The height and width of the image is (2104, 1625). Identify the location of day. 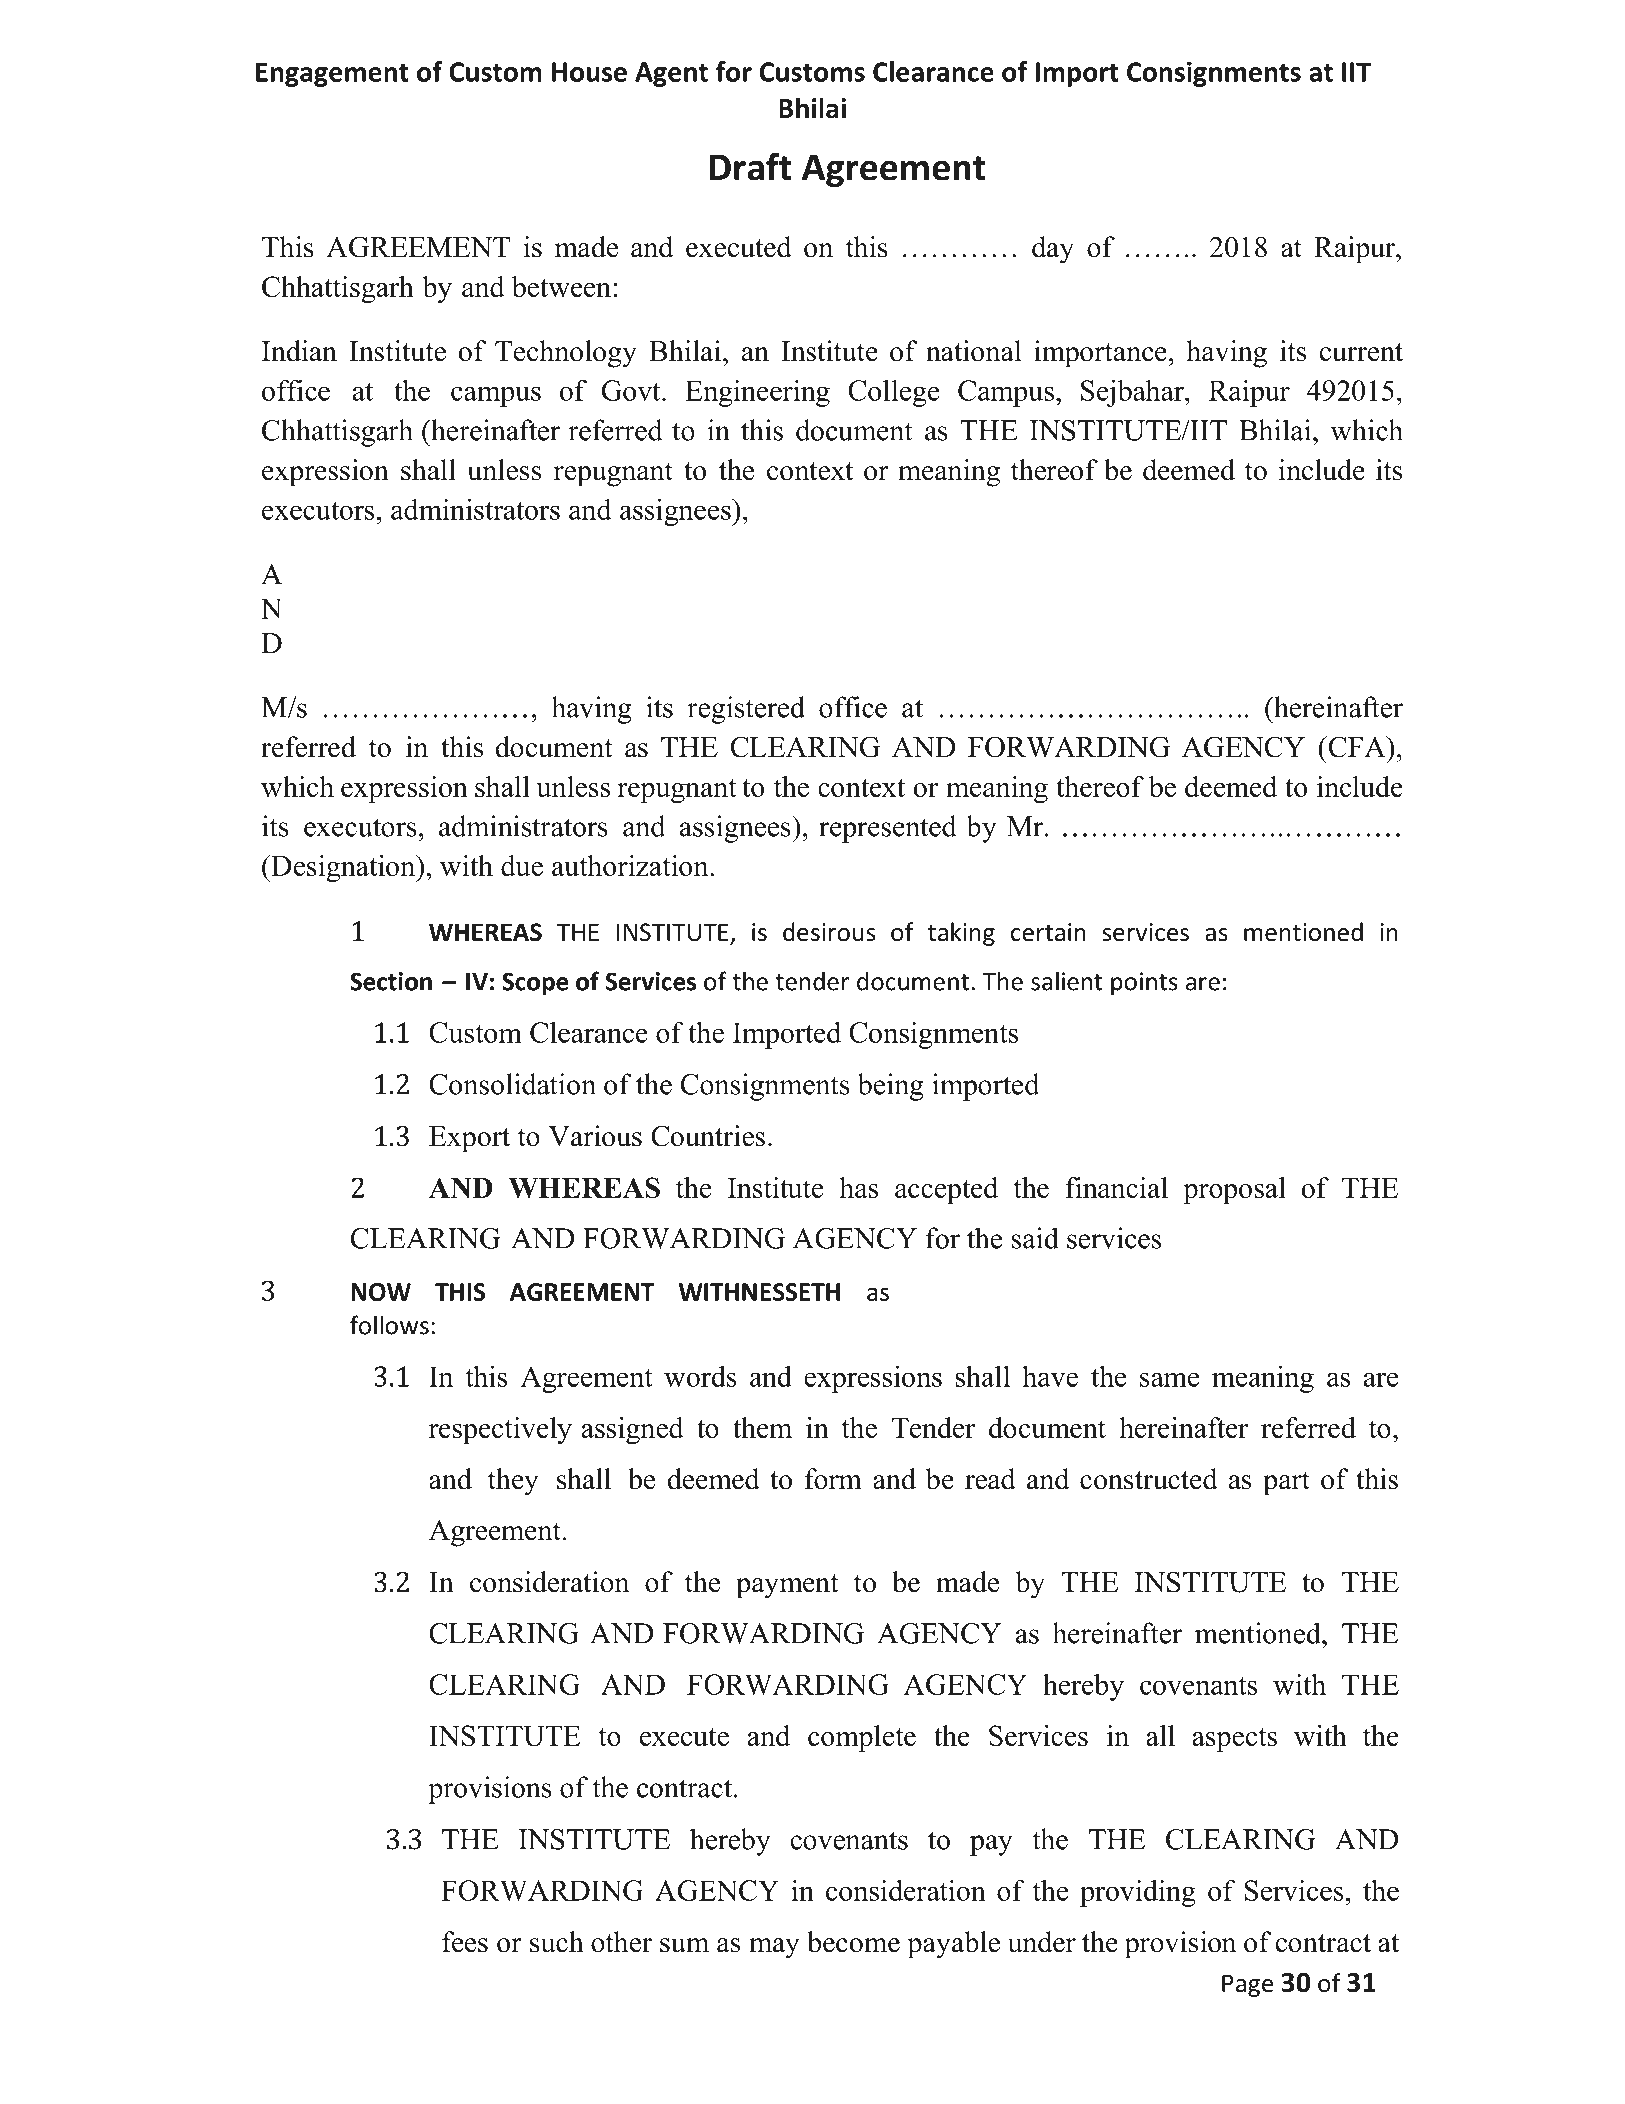
(1053, 250).
